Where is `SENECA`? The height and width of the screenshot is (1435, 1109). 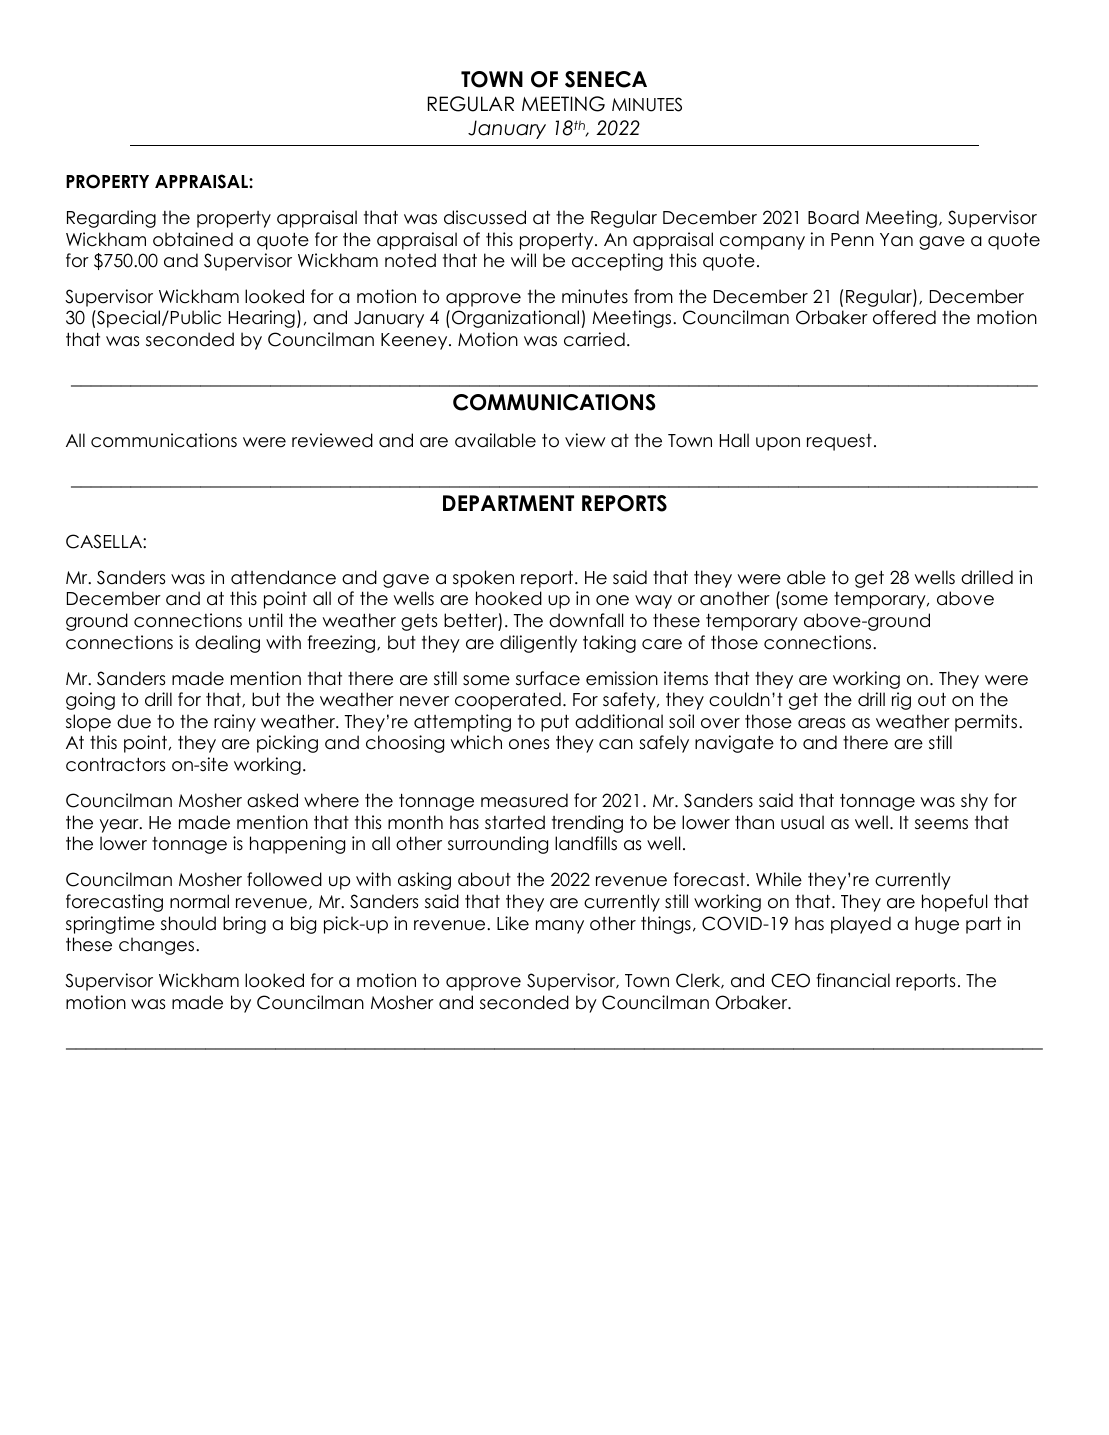
SENECA is located at coordinates (606, 79).
